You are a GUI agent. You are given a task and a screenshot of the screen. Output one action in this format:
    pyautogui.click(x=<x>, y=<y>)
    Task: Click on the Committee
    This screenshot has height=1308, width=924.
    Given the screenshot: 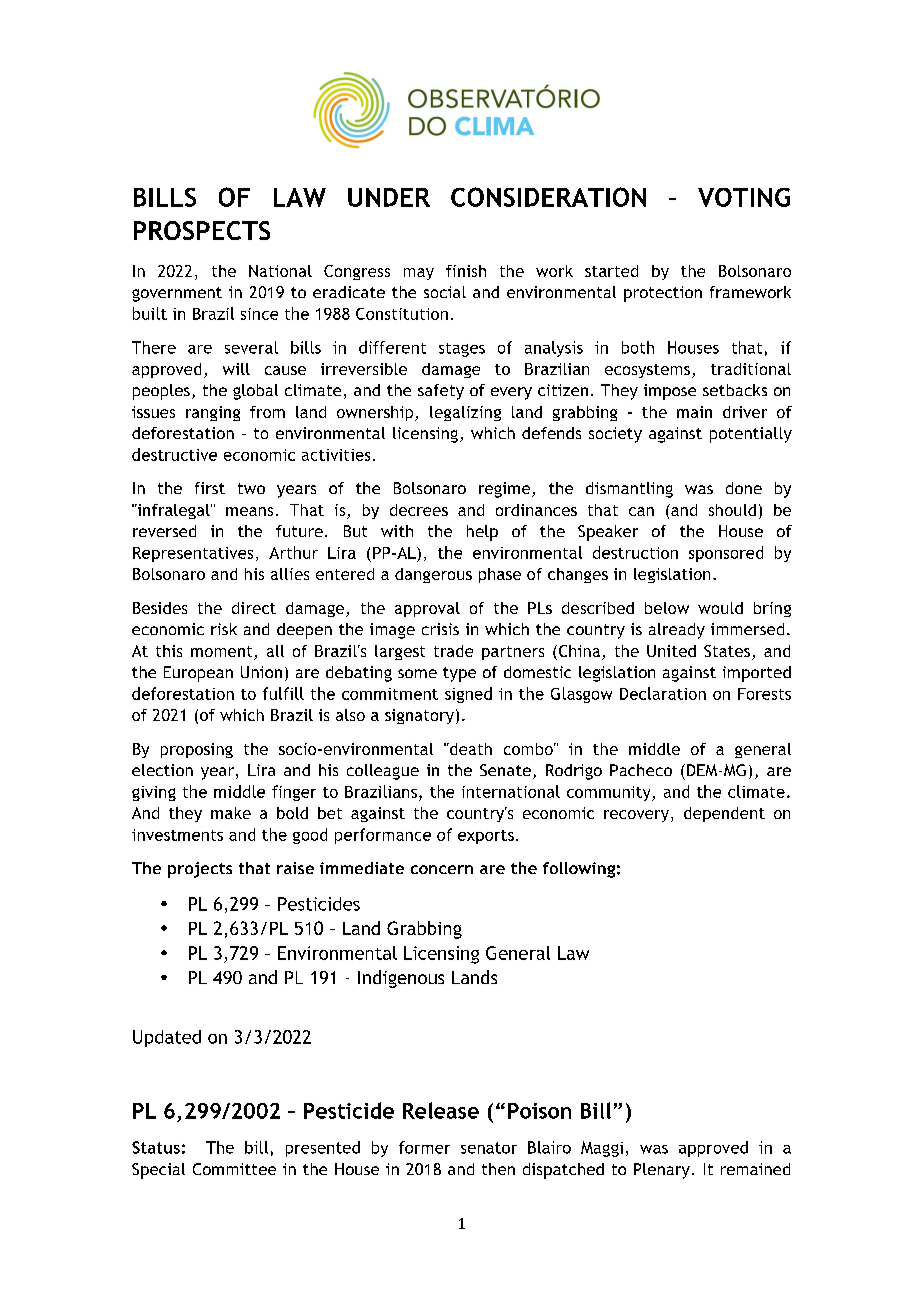 What is the action you would take?
    pyautogui.click(x=234, y=1169)
